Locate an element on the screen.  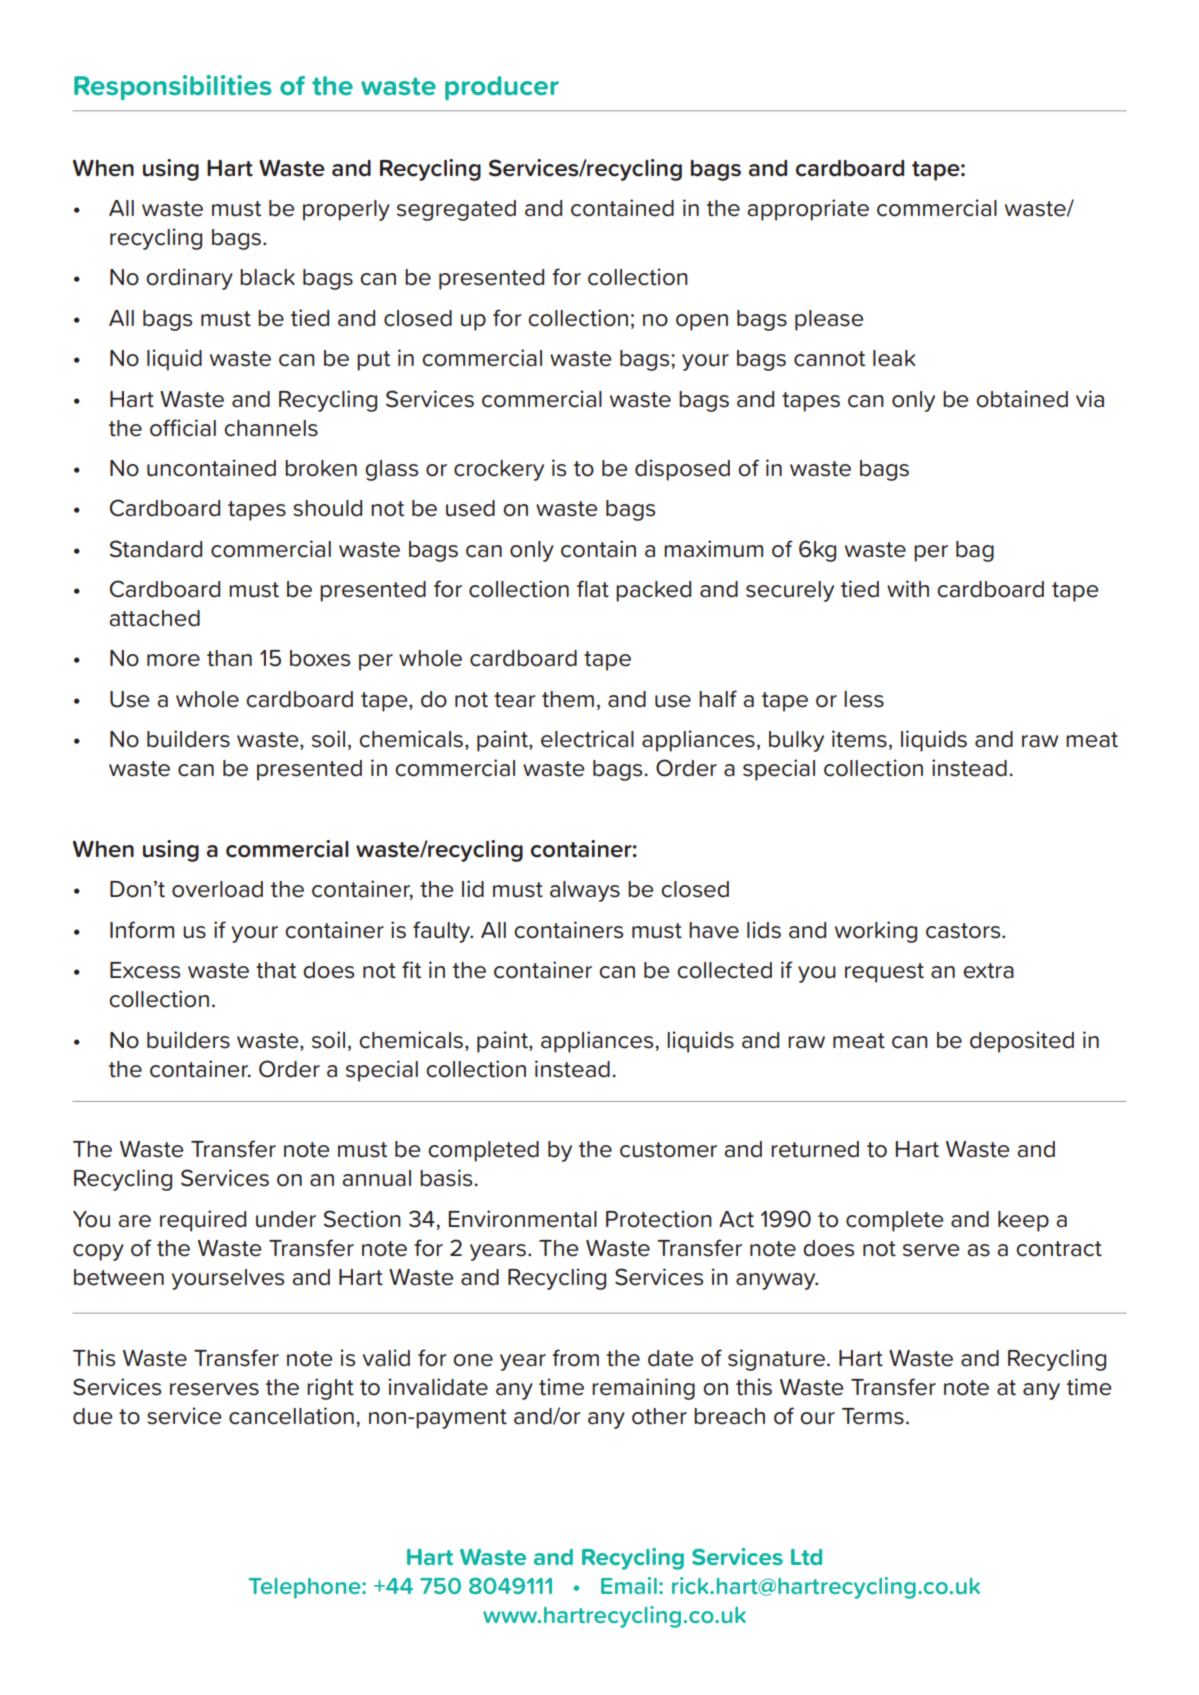
Ltd is located at coordinates (806, 1557).
